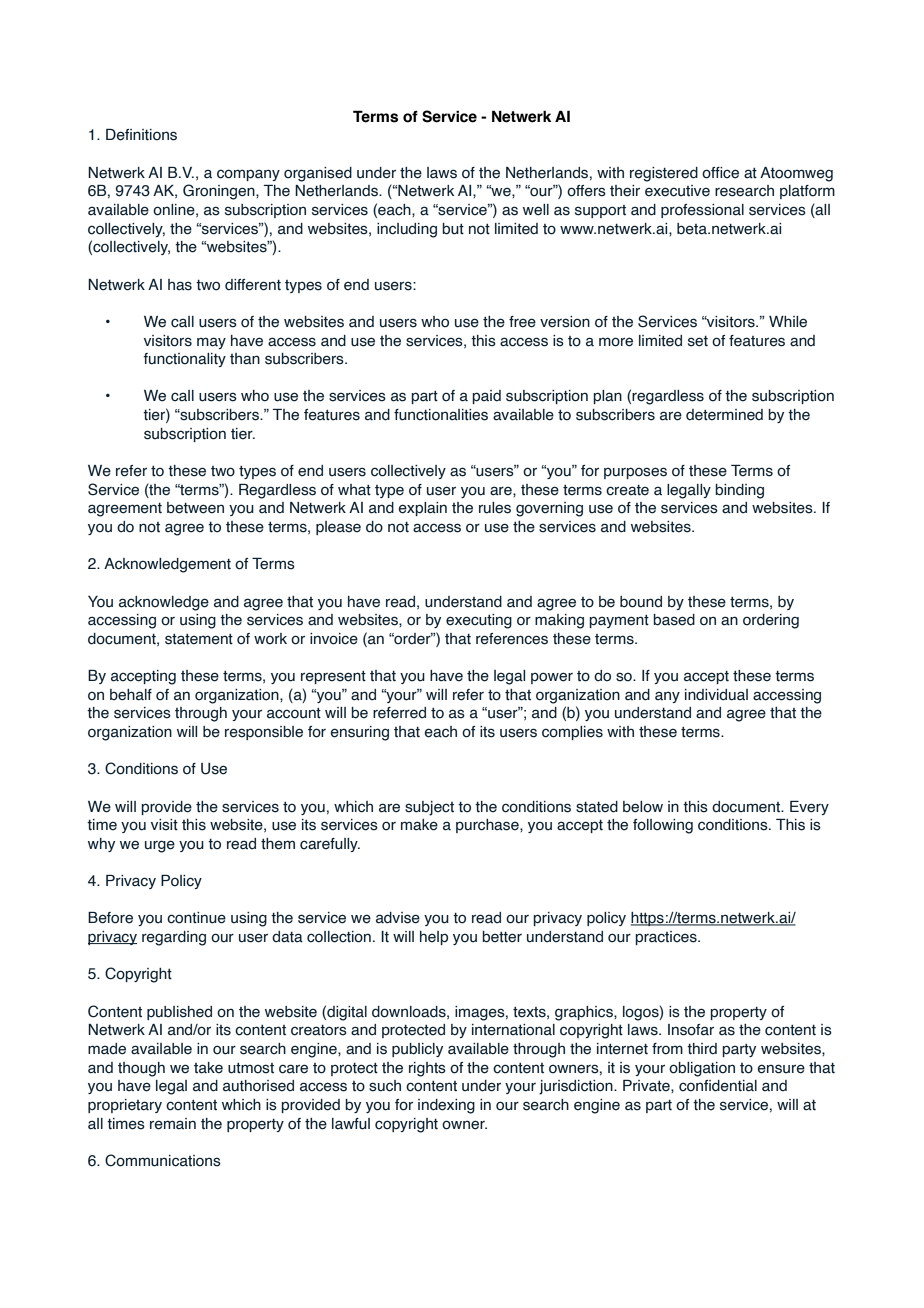 The height and width of the document is (1308, 924). What do you see at coordinates (446, 1106) in the document?
I see `indexing` at bounding box center [446, 1106].
